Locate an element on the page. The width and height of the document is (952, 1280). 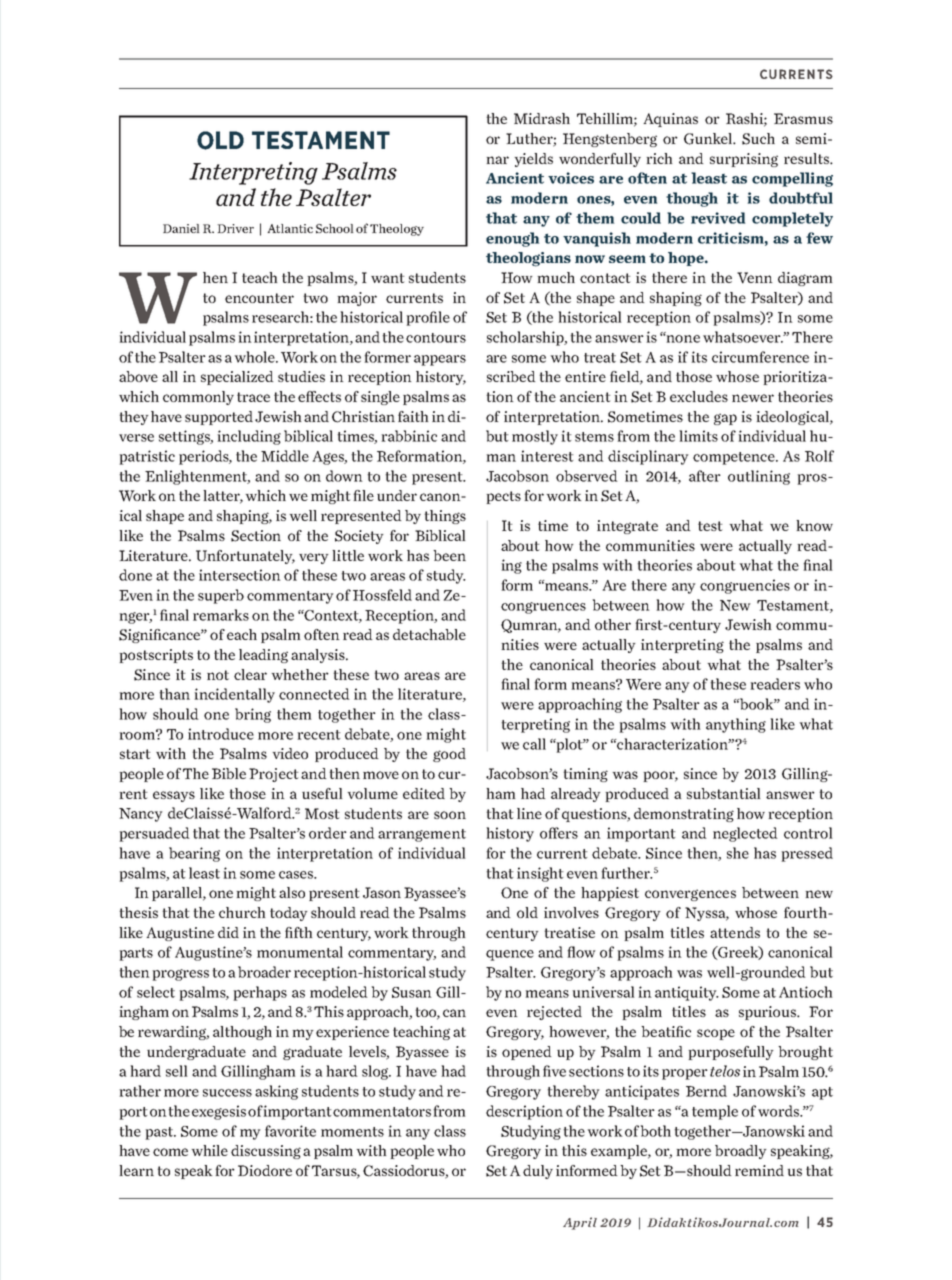
commonly is located at coordinates (198, 398).
